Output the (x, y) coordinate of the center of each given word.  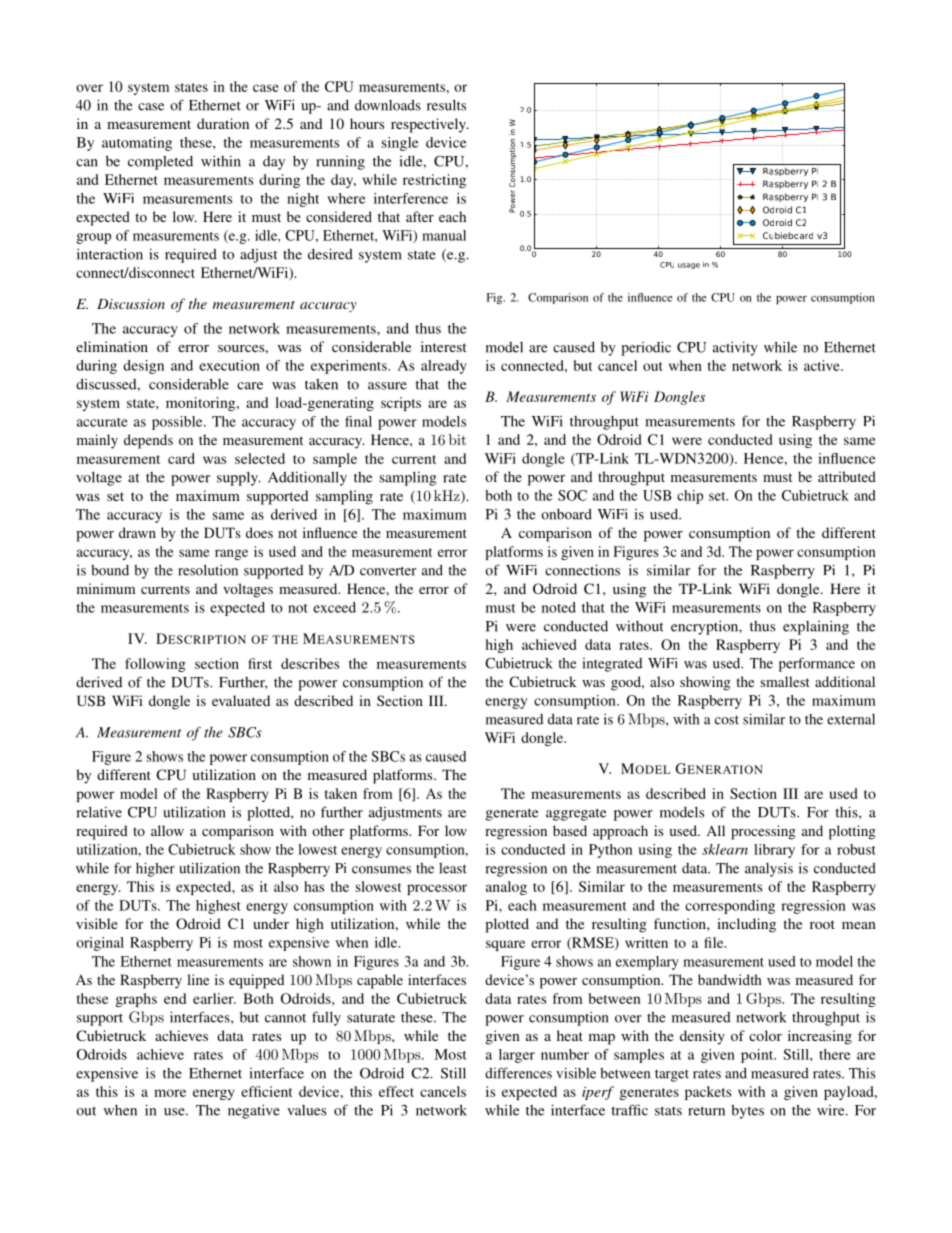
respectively (430, 125)
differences (518, 1073)
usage (689, 266)
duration (223, 123)
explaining (816, 627)
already (444, 367)
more (170, 1093)
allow (167, 830)
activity (735, 348)
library (774, 851)
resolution (208, 570)
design (143, 367)
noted (559, 607)
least (453, 868)
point (758, 1056)
